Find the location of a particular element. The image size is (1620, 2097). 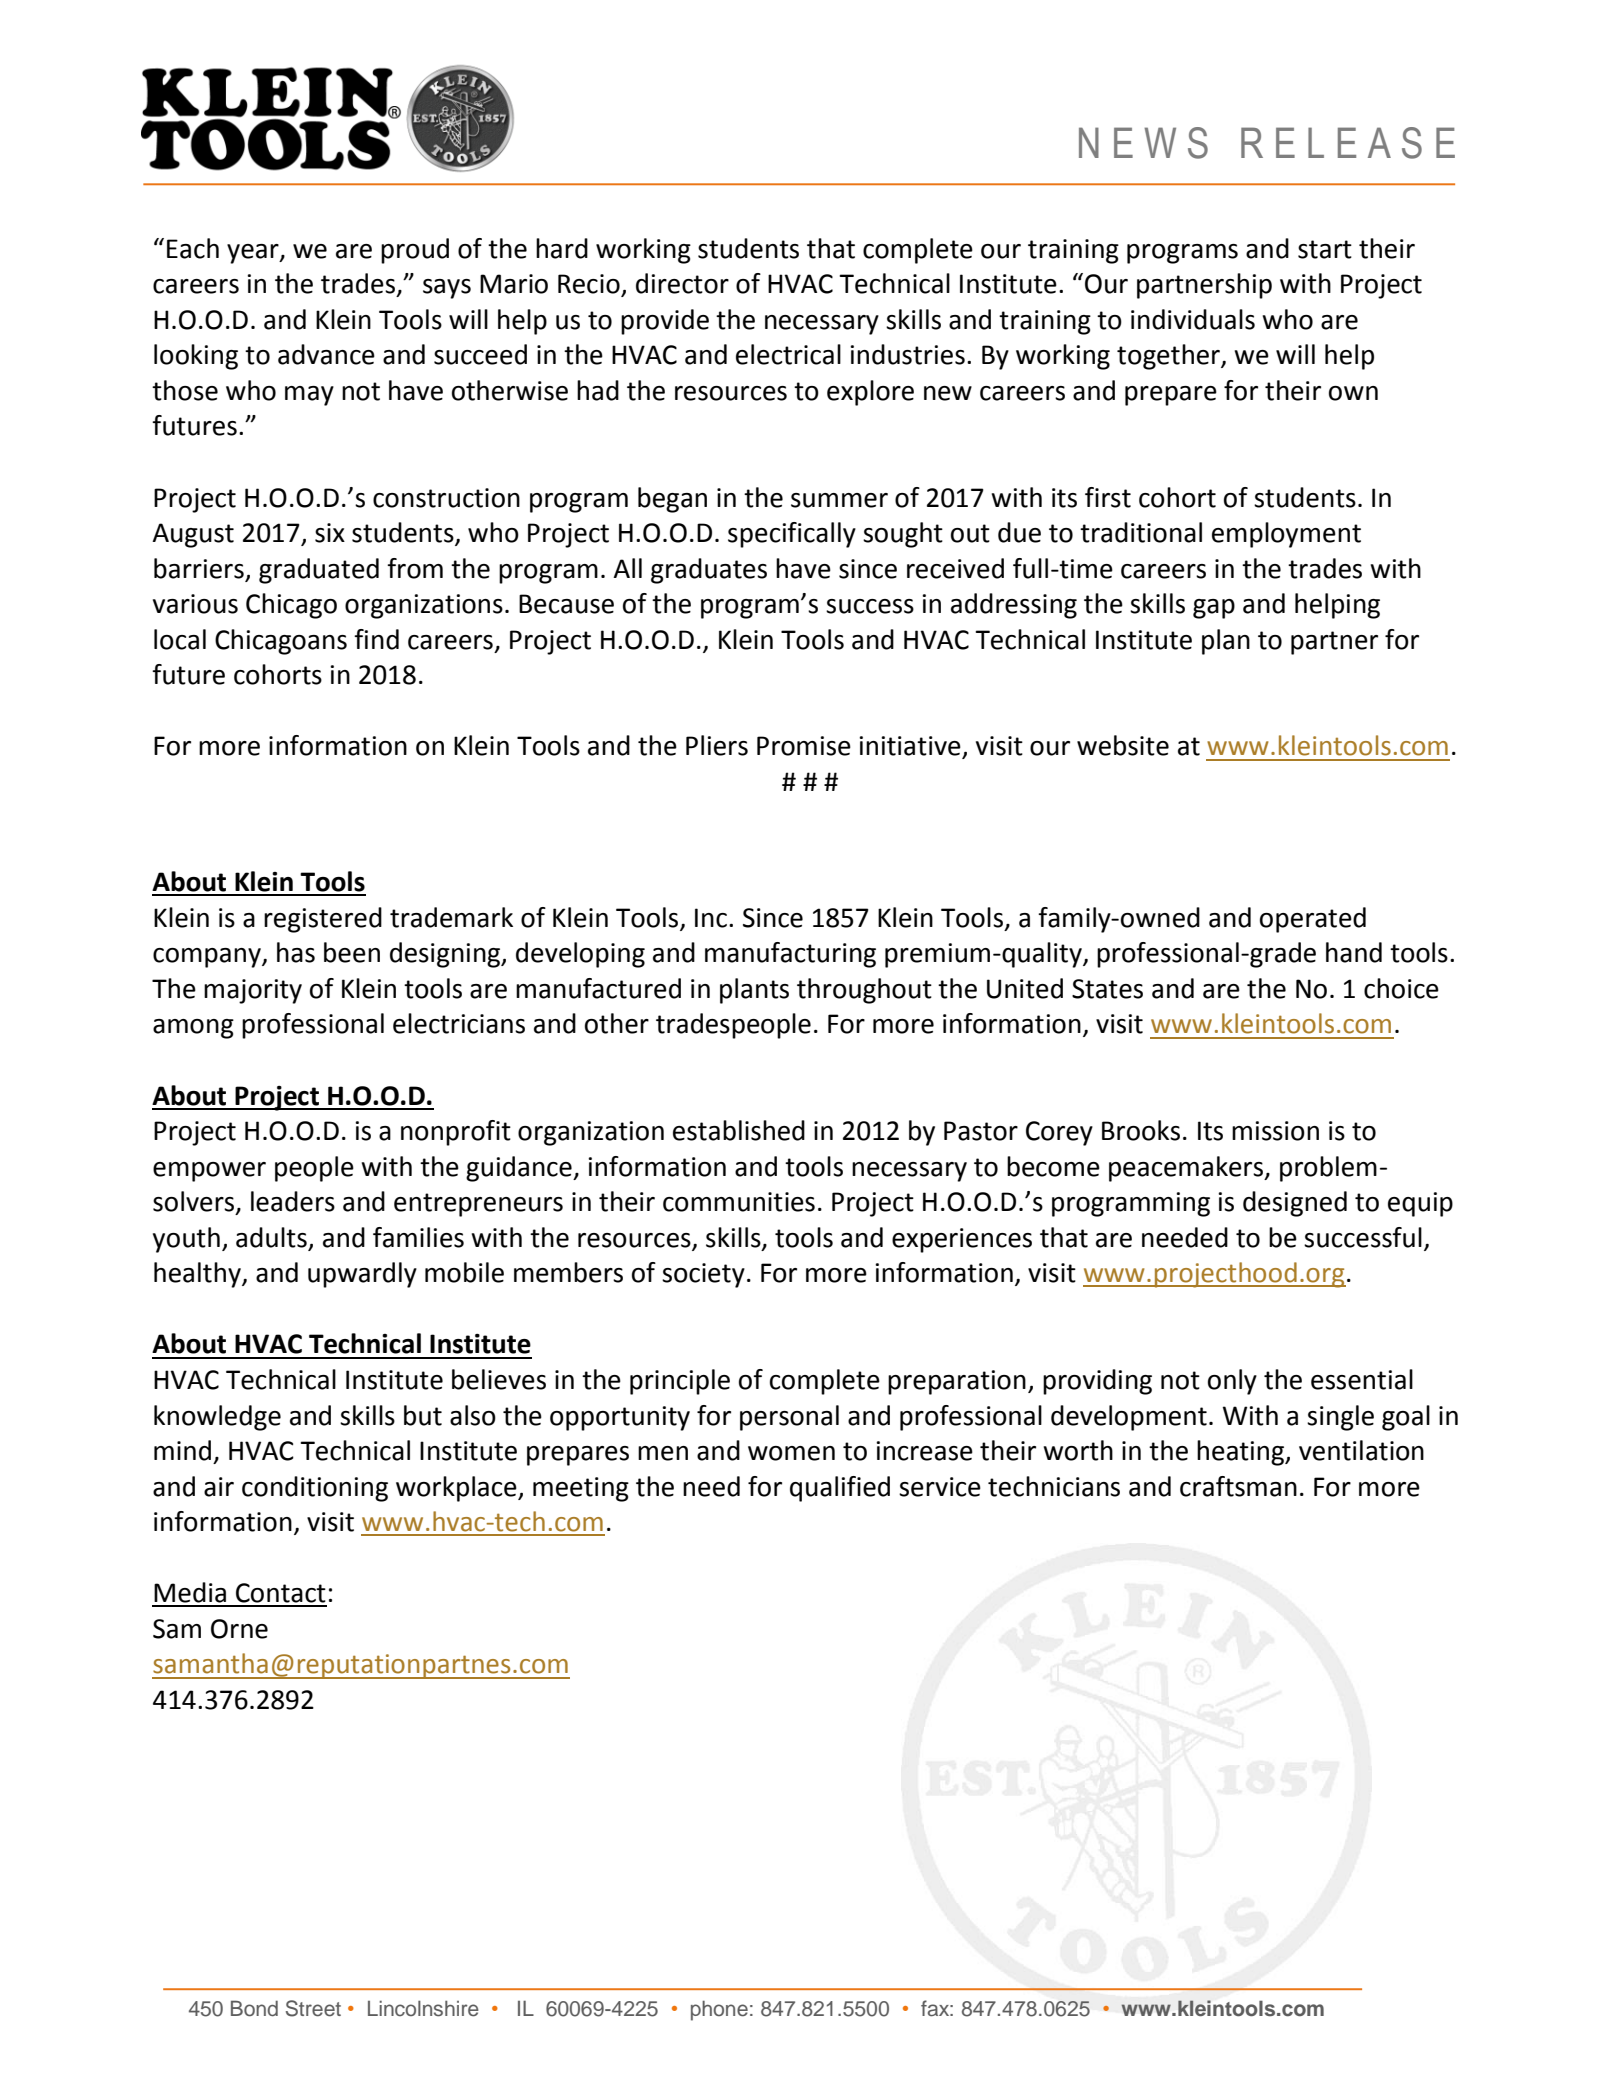

advance is located at coordinates (326, 354).
